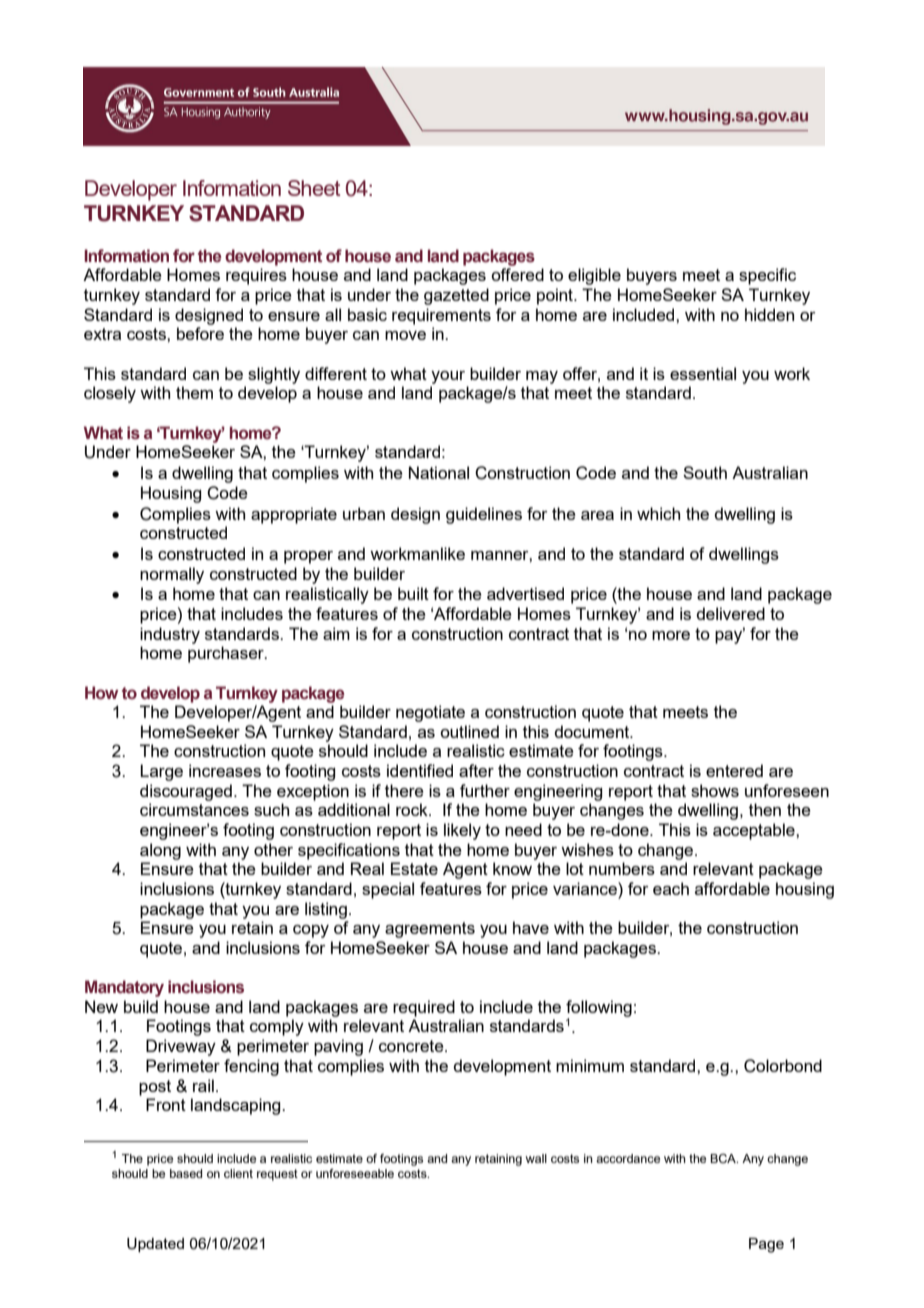 The width and height of the screenshot is (924, 1308). Describe the element at coordinates (155, 1245) in the screenshot. I see `Updated` at that location.
